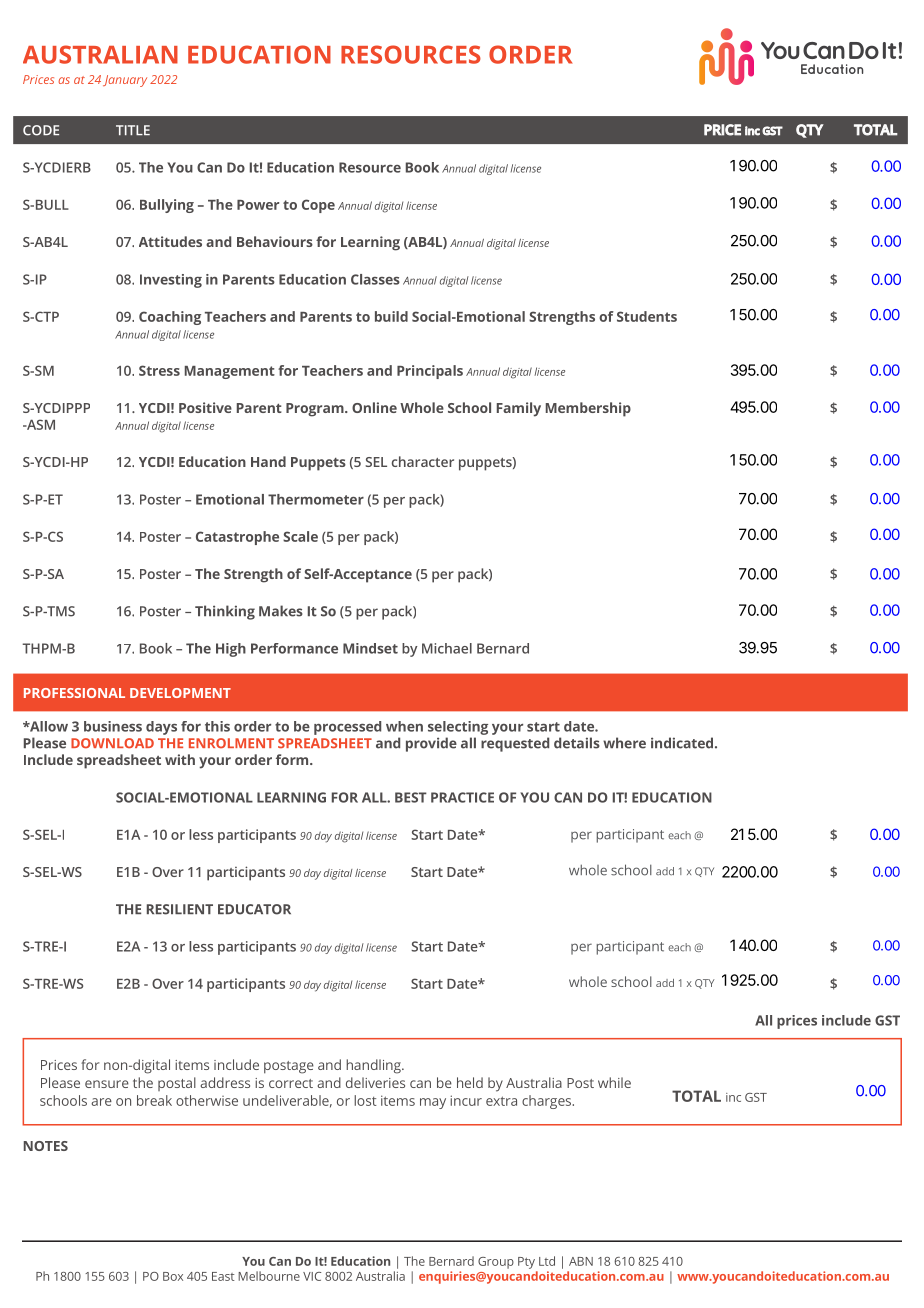 The width and height of the screenshot is (924, 1308). I want to click on PROFESSIONAL, so click(74, 693).
